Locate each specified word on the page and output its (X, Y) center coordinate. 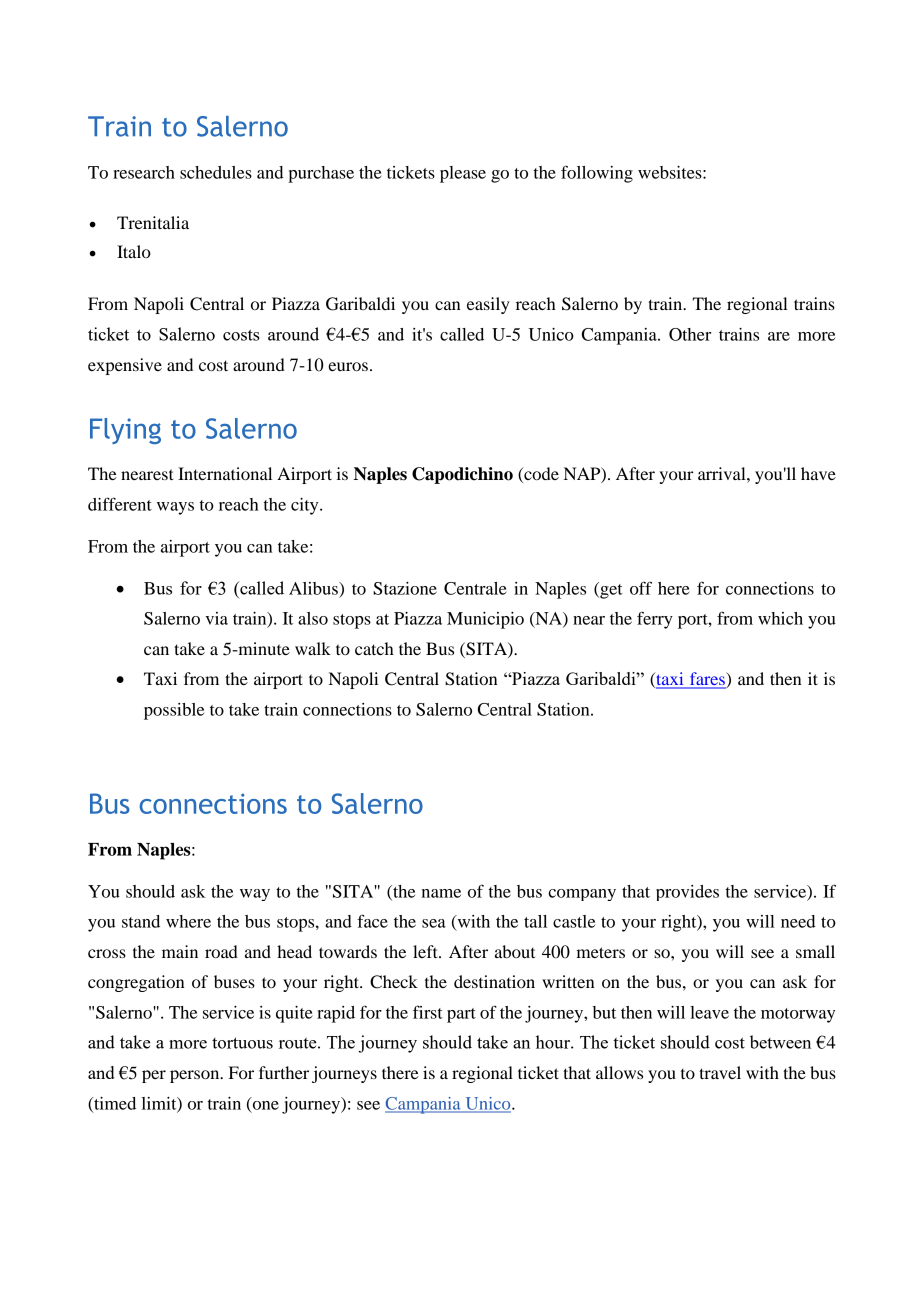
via (216, 618)
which (780, 618)
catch (374, 648)
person (196, 1076)
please (463, 174)
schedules (216, 172)
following (597, 174)
